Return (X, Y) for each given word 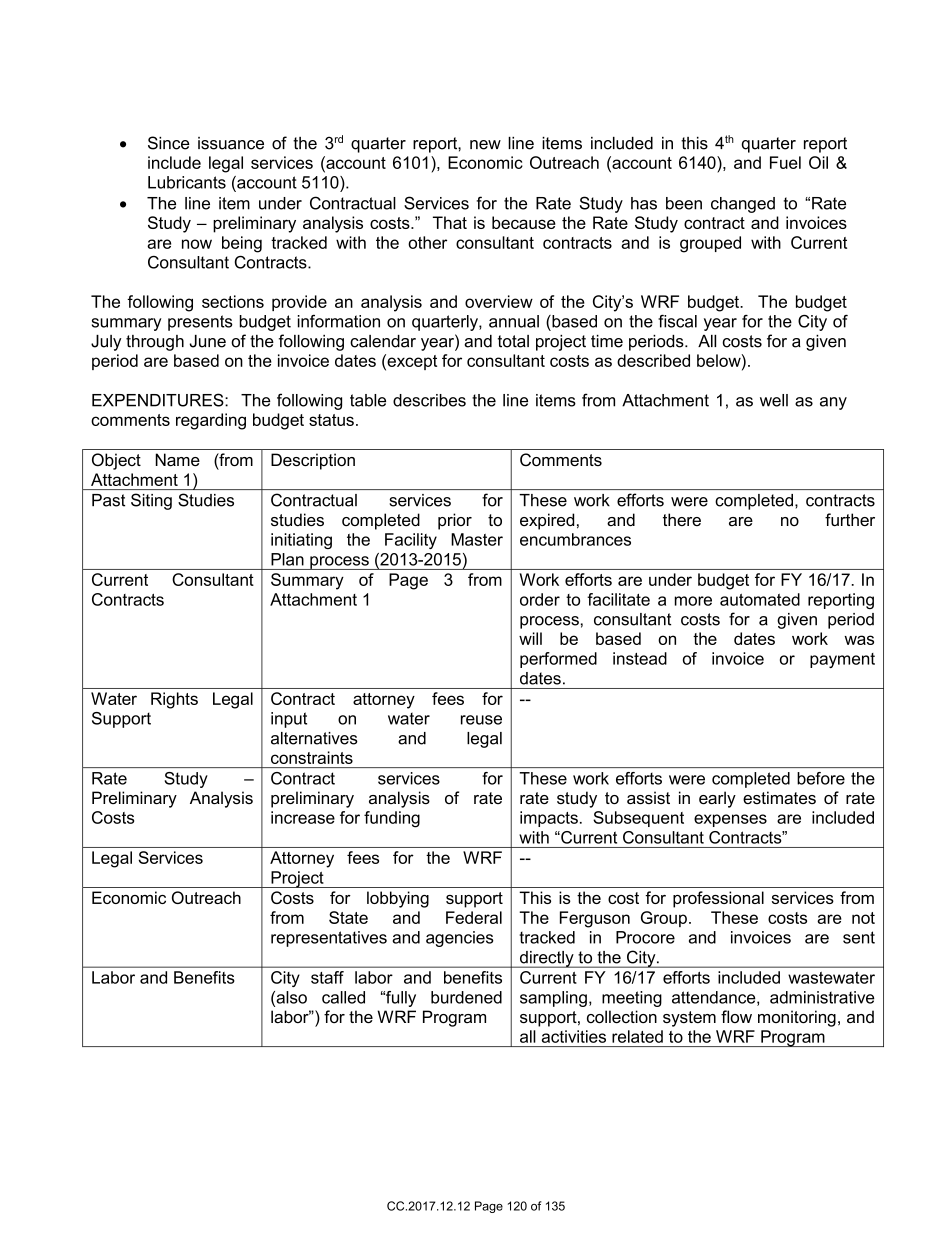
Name (177, 460)
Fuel (785, 162)
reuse (481, 720)
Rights (174, 700)
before (821, 778)
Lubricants (187, 182)
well (774, 400)
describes (429, 400)
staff (327, 977)
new (485, 145)
